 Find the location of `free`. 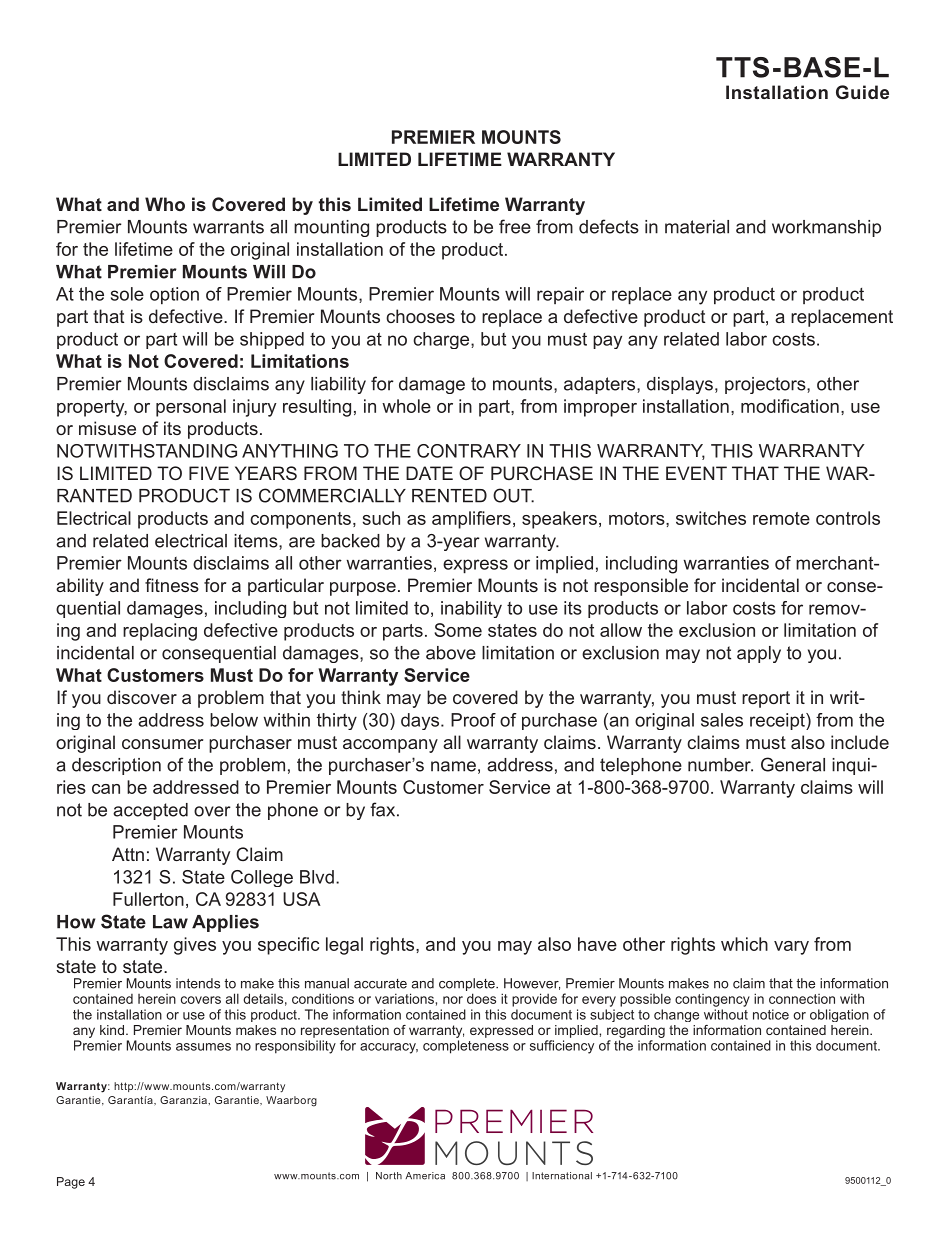

free is located at coordinates (515, 226).
